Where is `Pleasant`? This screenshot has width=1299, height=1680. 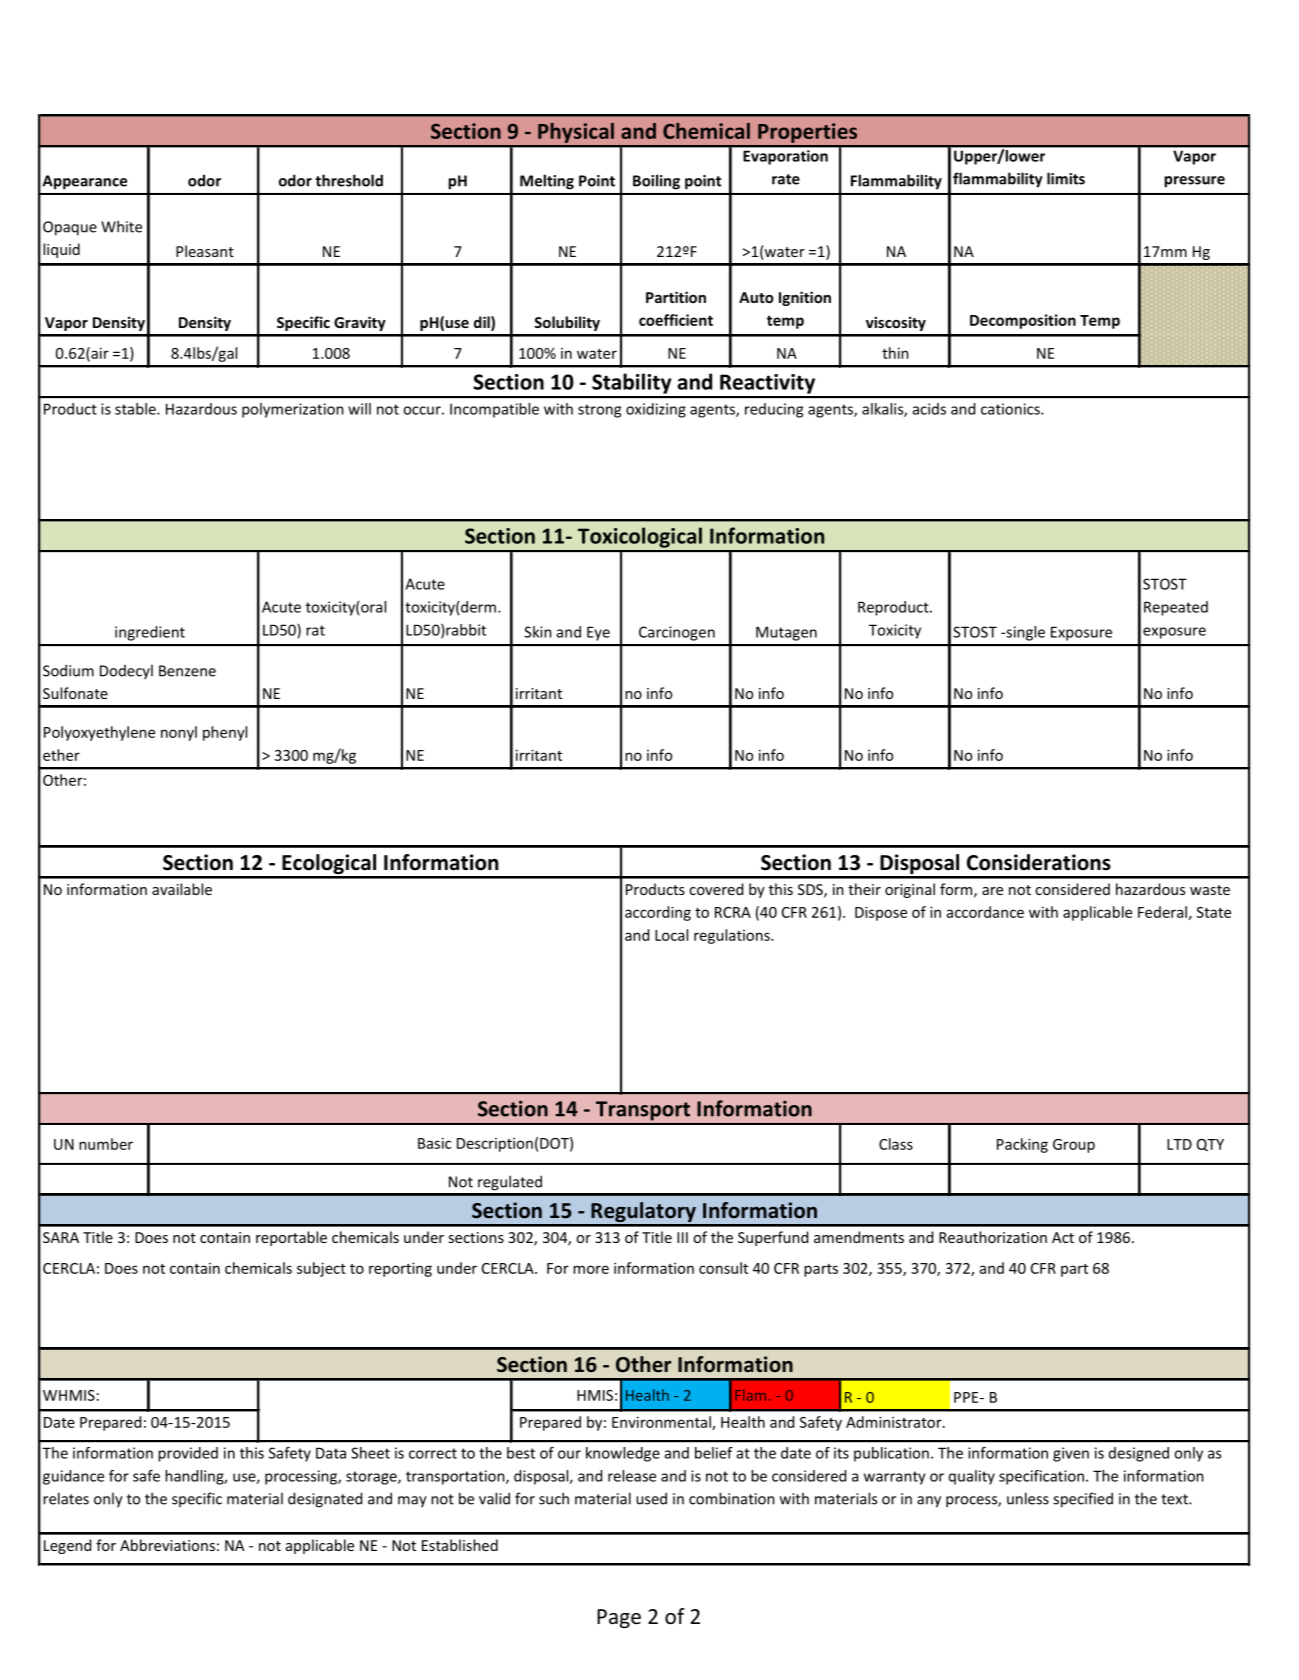
Pleasant is located at coordinates (205, 251).
